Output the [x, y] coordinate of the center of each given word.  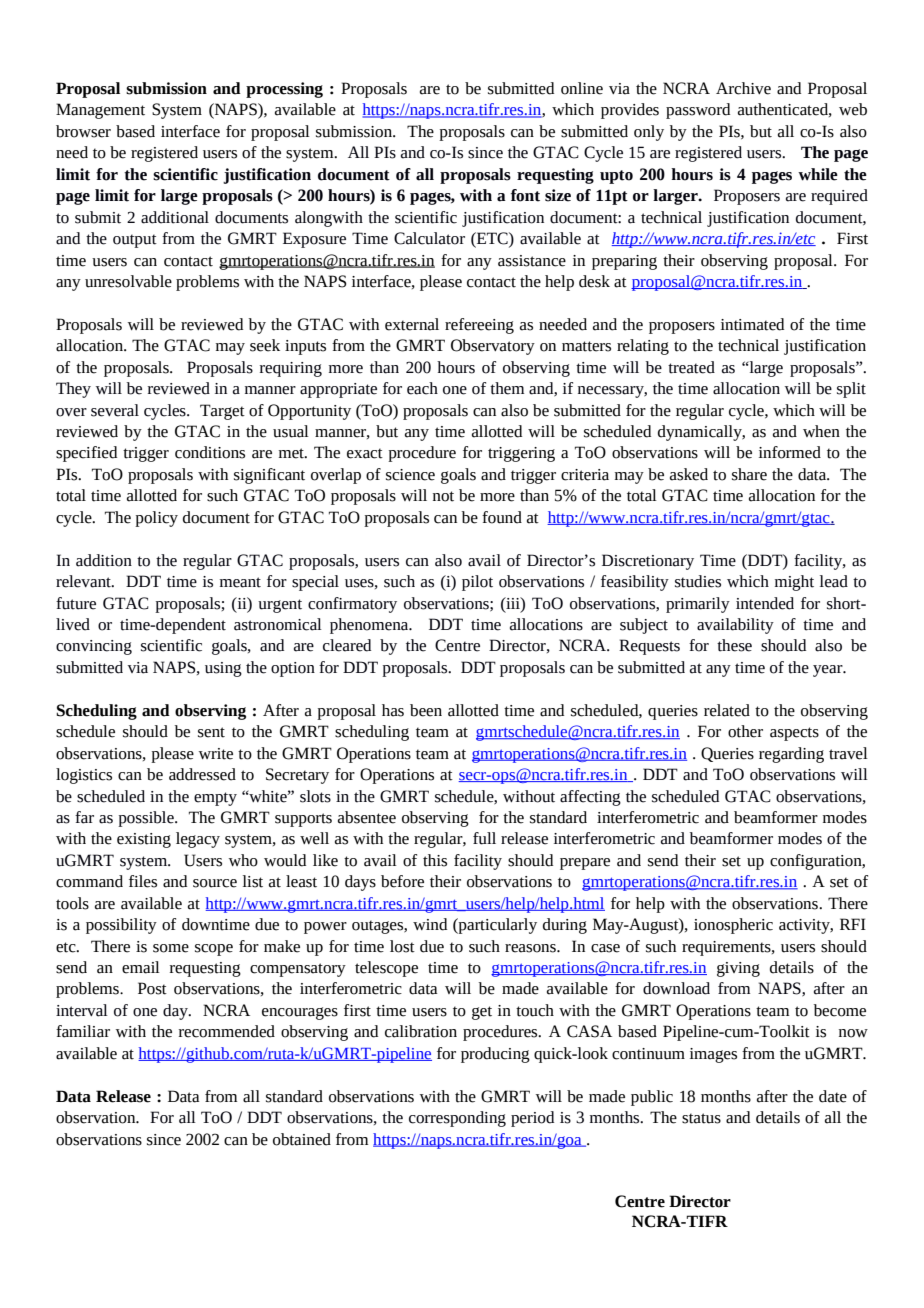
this [435, 860]
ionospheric [733, 926]
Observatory [493, 347]
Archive [743, 88]
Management [100, 111]
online [582, 88]
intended [765, 603]
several [115, 410]
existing [144, 840]
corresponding [457, 1119]
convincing [94, 647]
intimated [752, 324]
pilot [477, 583]
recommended [227, 1031]
